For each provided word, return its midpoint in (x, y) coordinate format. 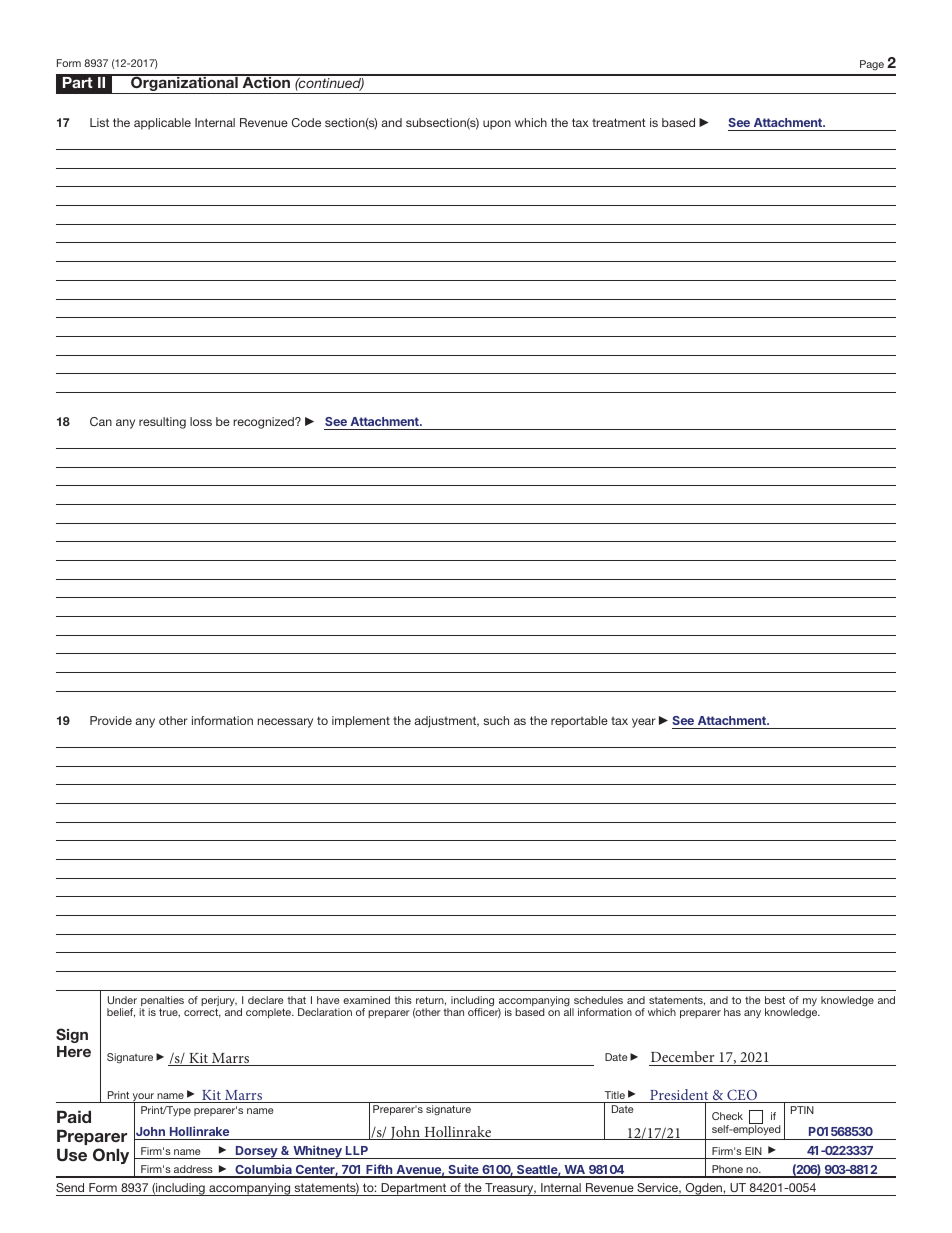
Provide (111, 720)
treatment (619, 122)
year (644, 723)
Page (872, 65)
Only (111, 1156)
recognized (264, 423)
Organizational (184, 84)
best (775, 1000)
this (403, 1000)
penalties (162, 1002)
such (496, 720)
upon (497, 125)
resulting (162, 423)
